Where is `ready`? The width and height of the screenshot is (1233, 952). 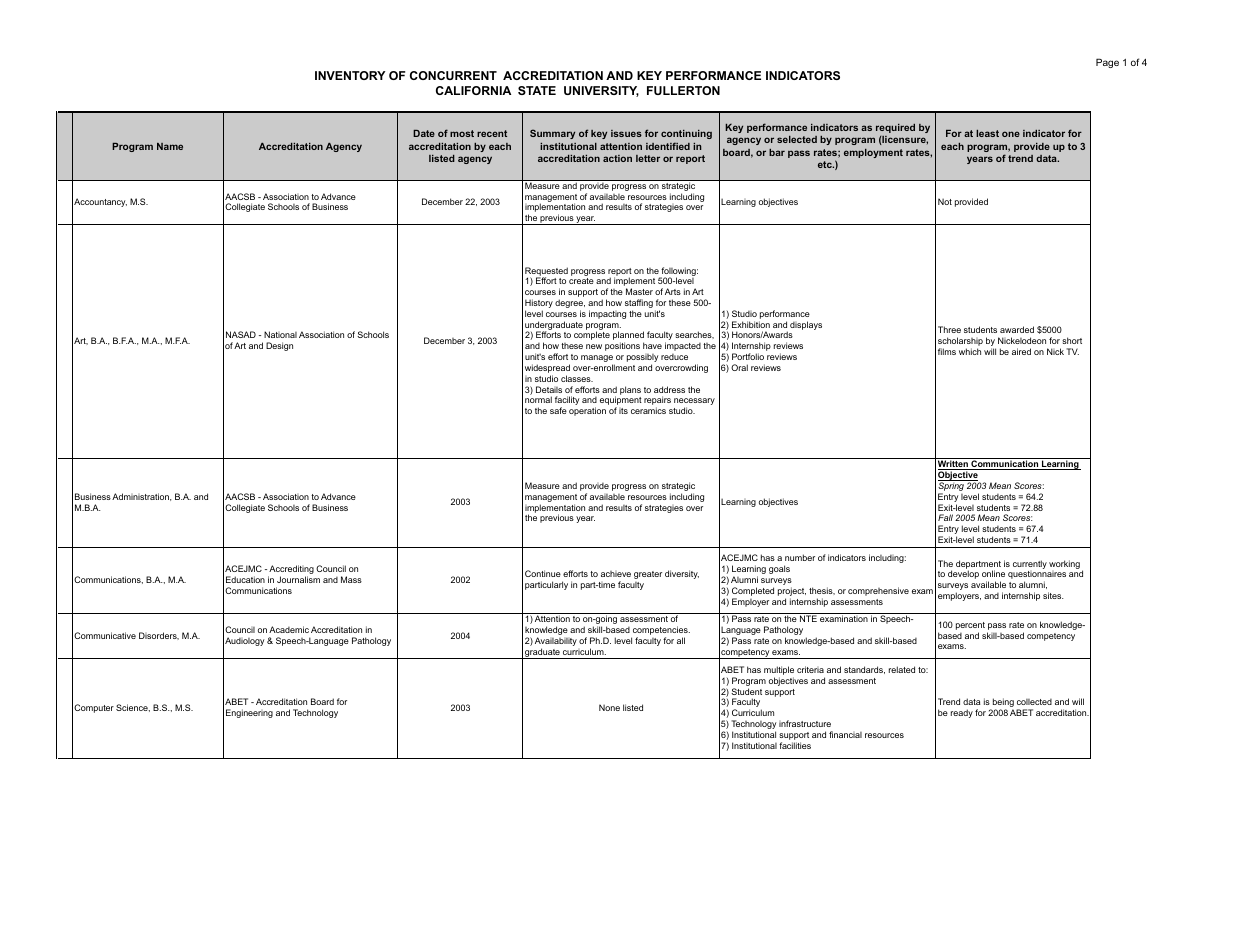
ready is located at coordinates (962, 713).
